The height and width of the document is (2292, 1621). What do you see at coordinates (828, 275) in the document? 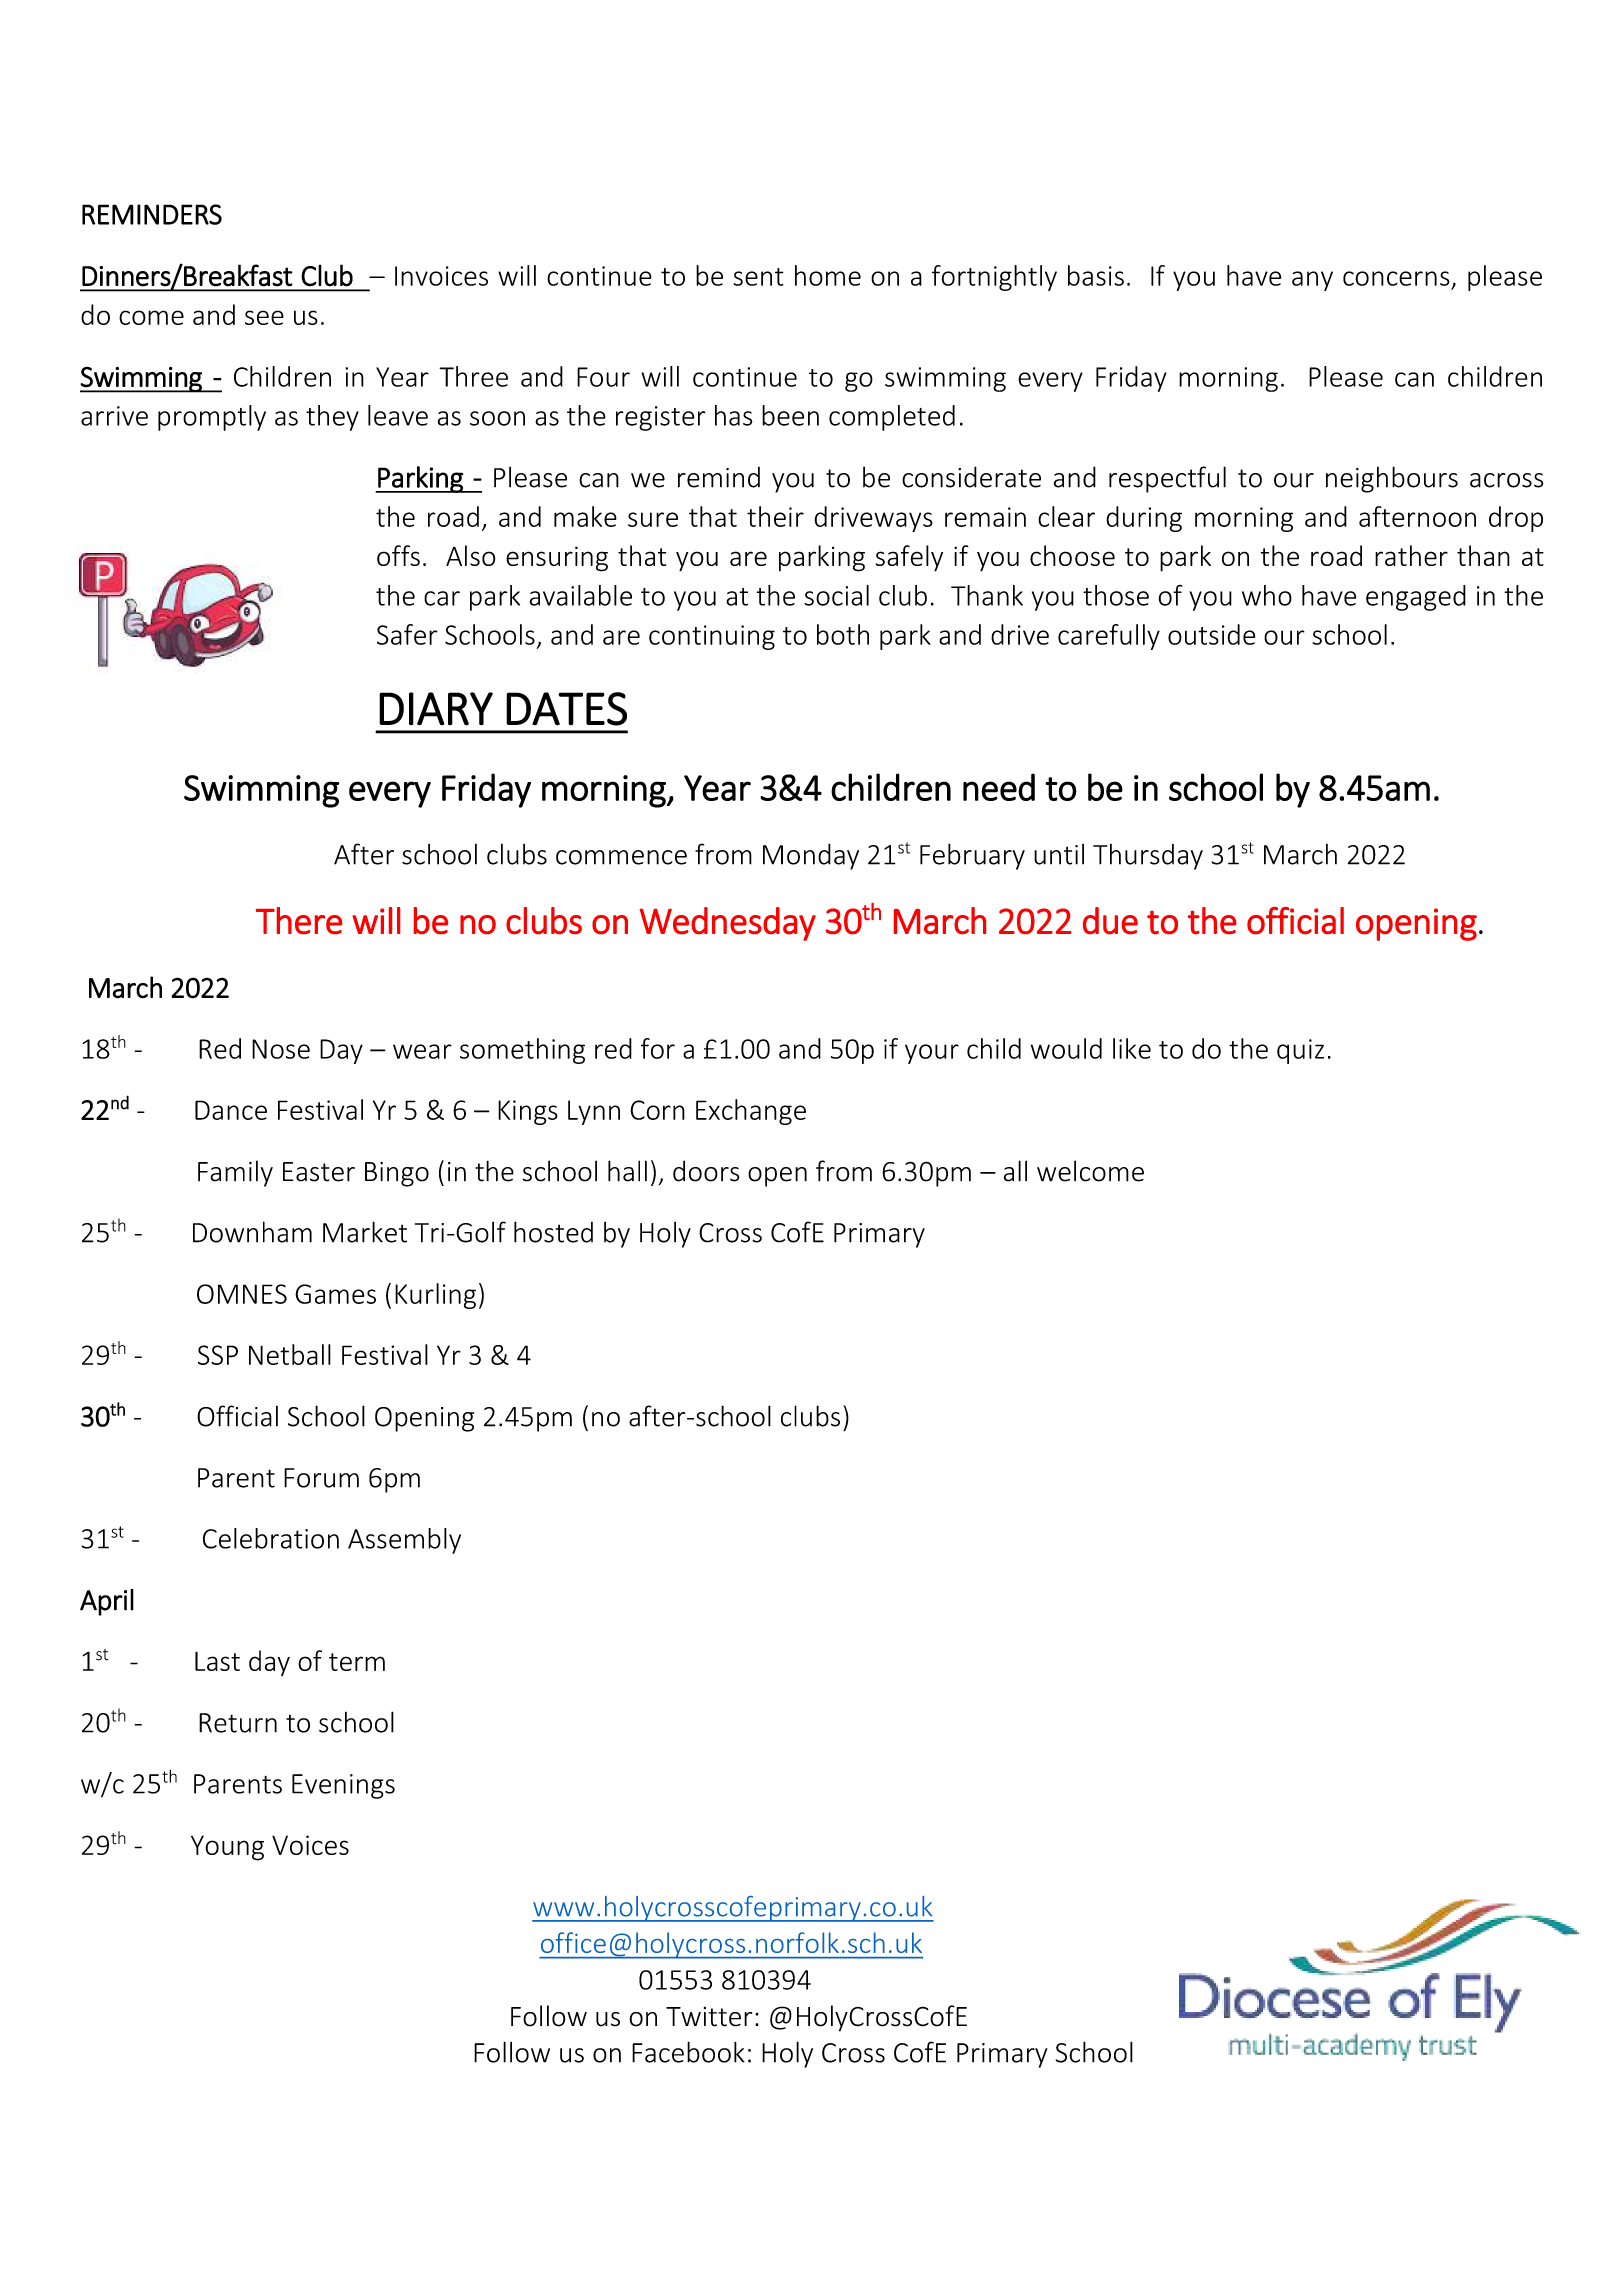
I see `home` at bounding box center [828, 275].
